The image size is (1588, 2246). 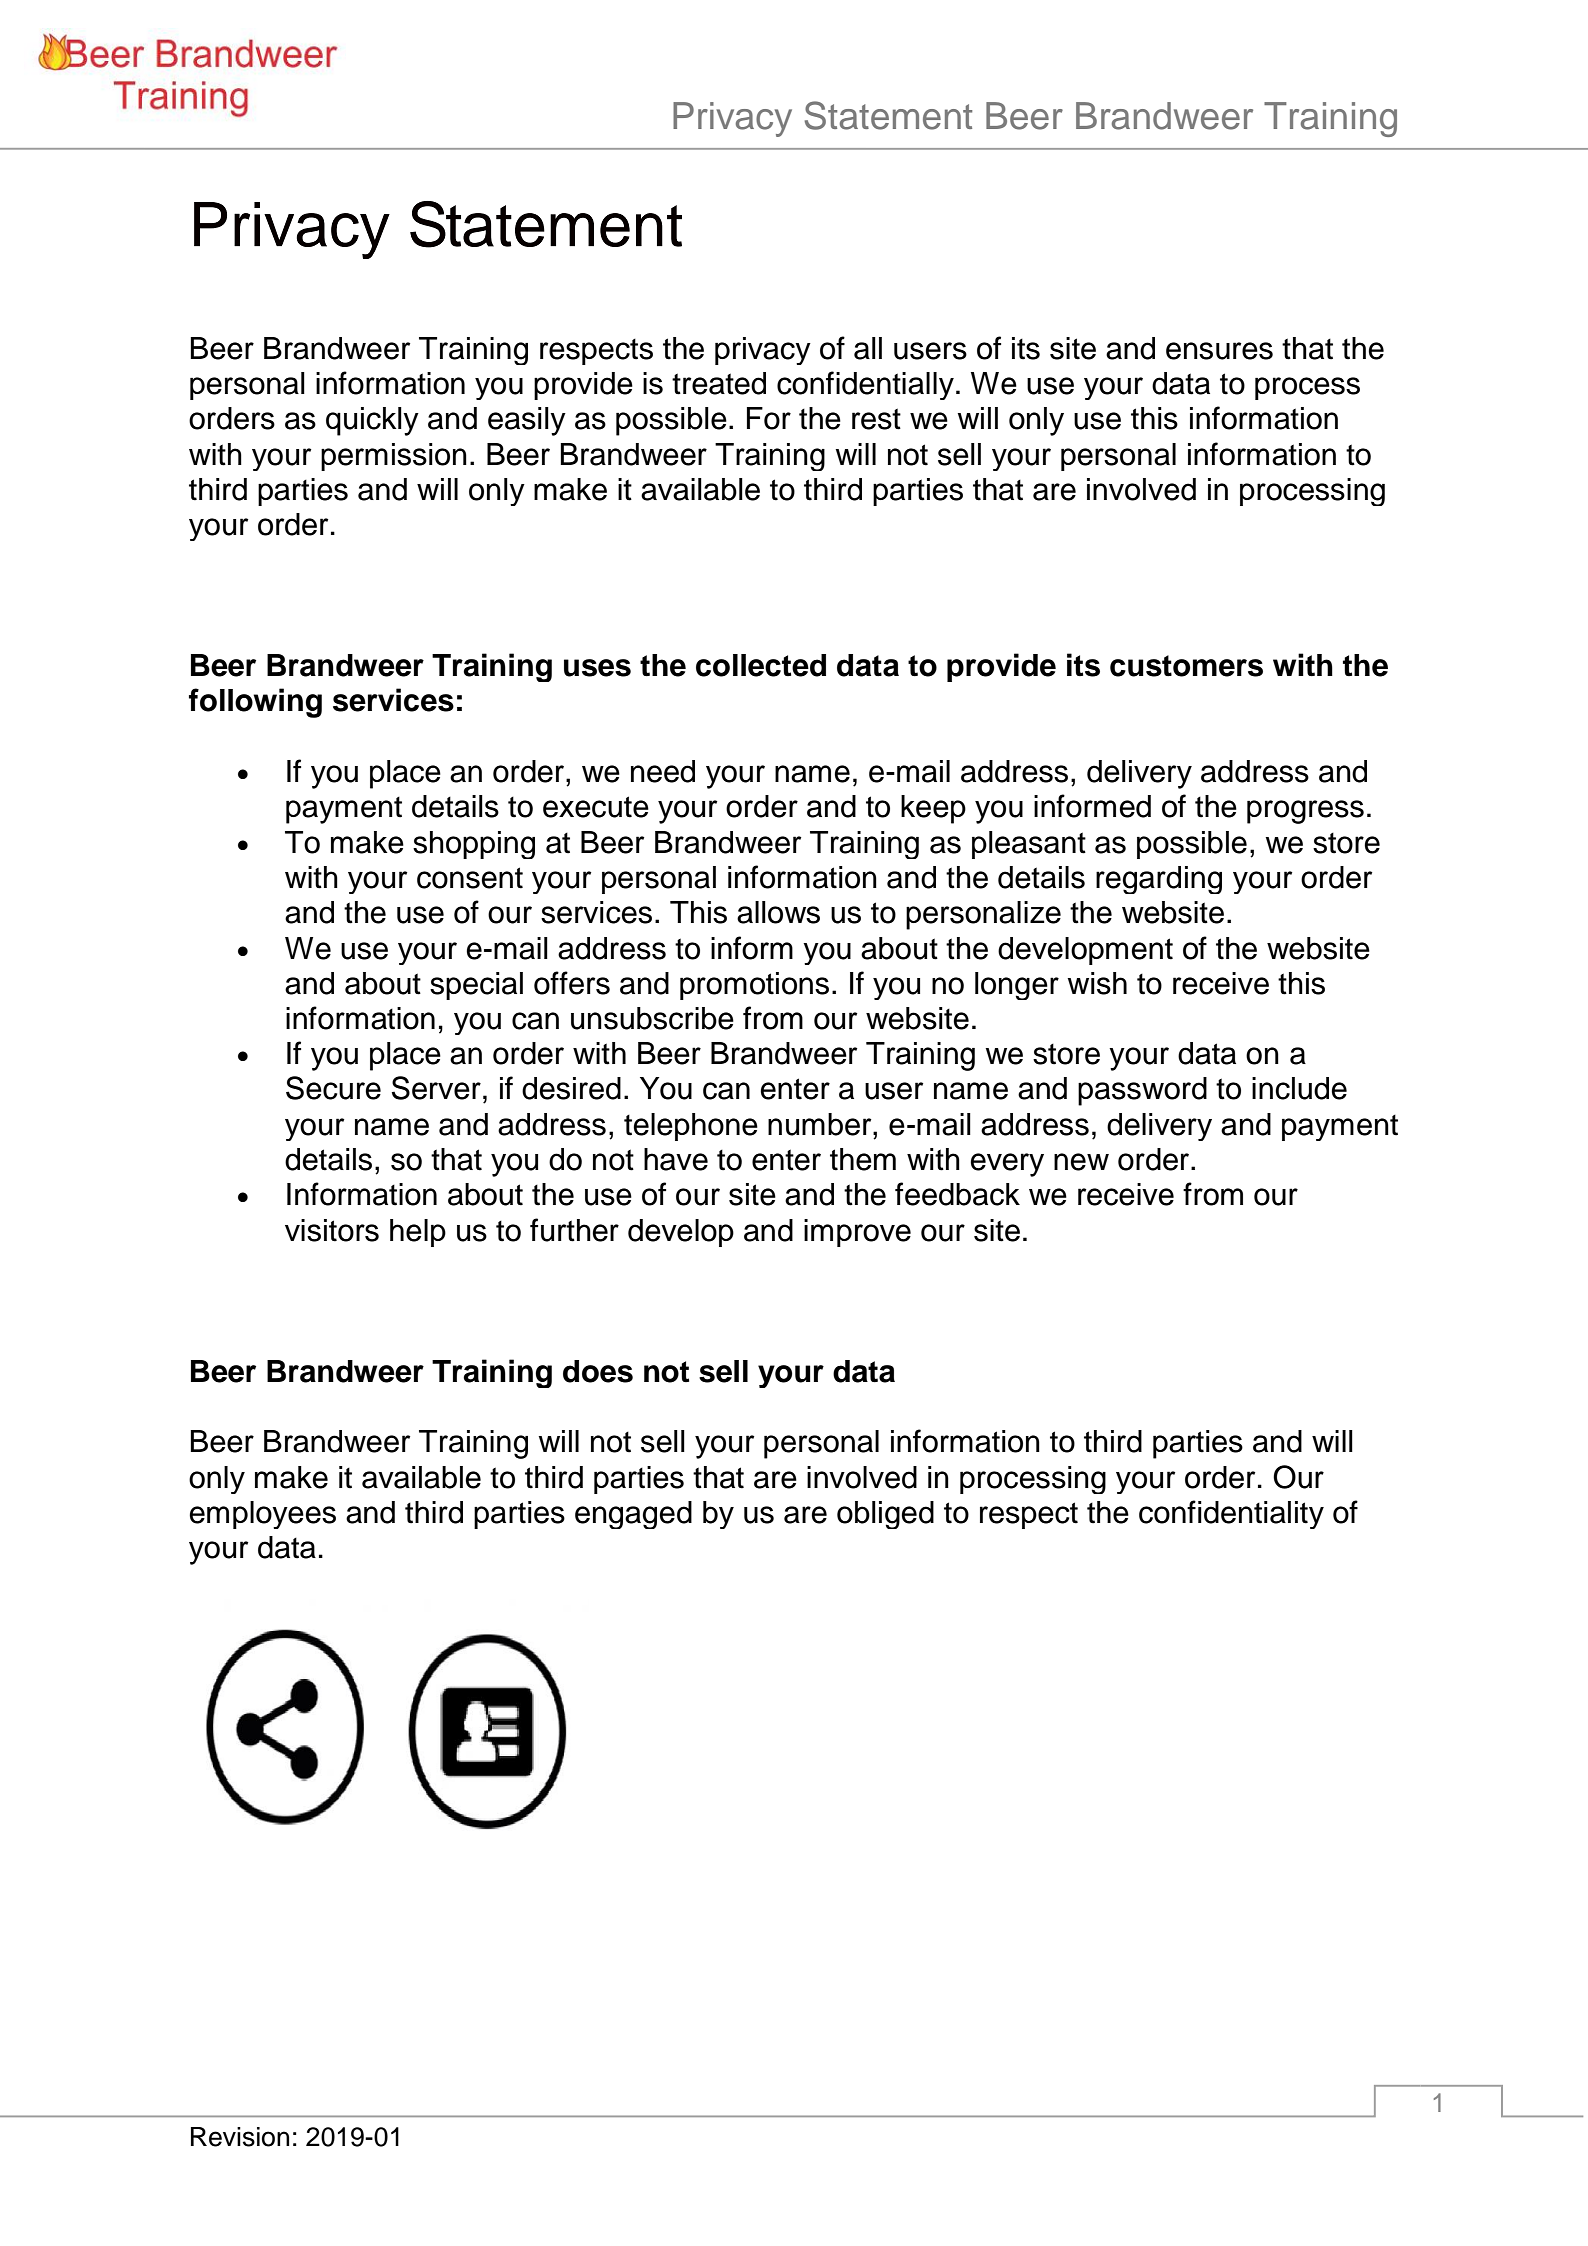 I want to click on employees, so click(x=262, y=1515).
